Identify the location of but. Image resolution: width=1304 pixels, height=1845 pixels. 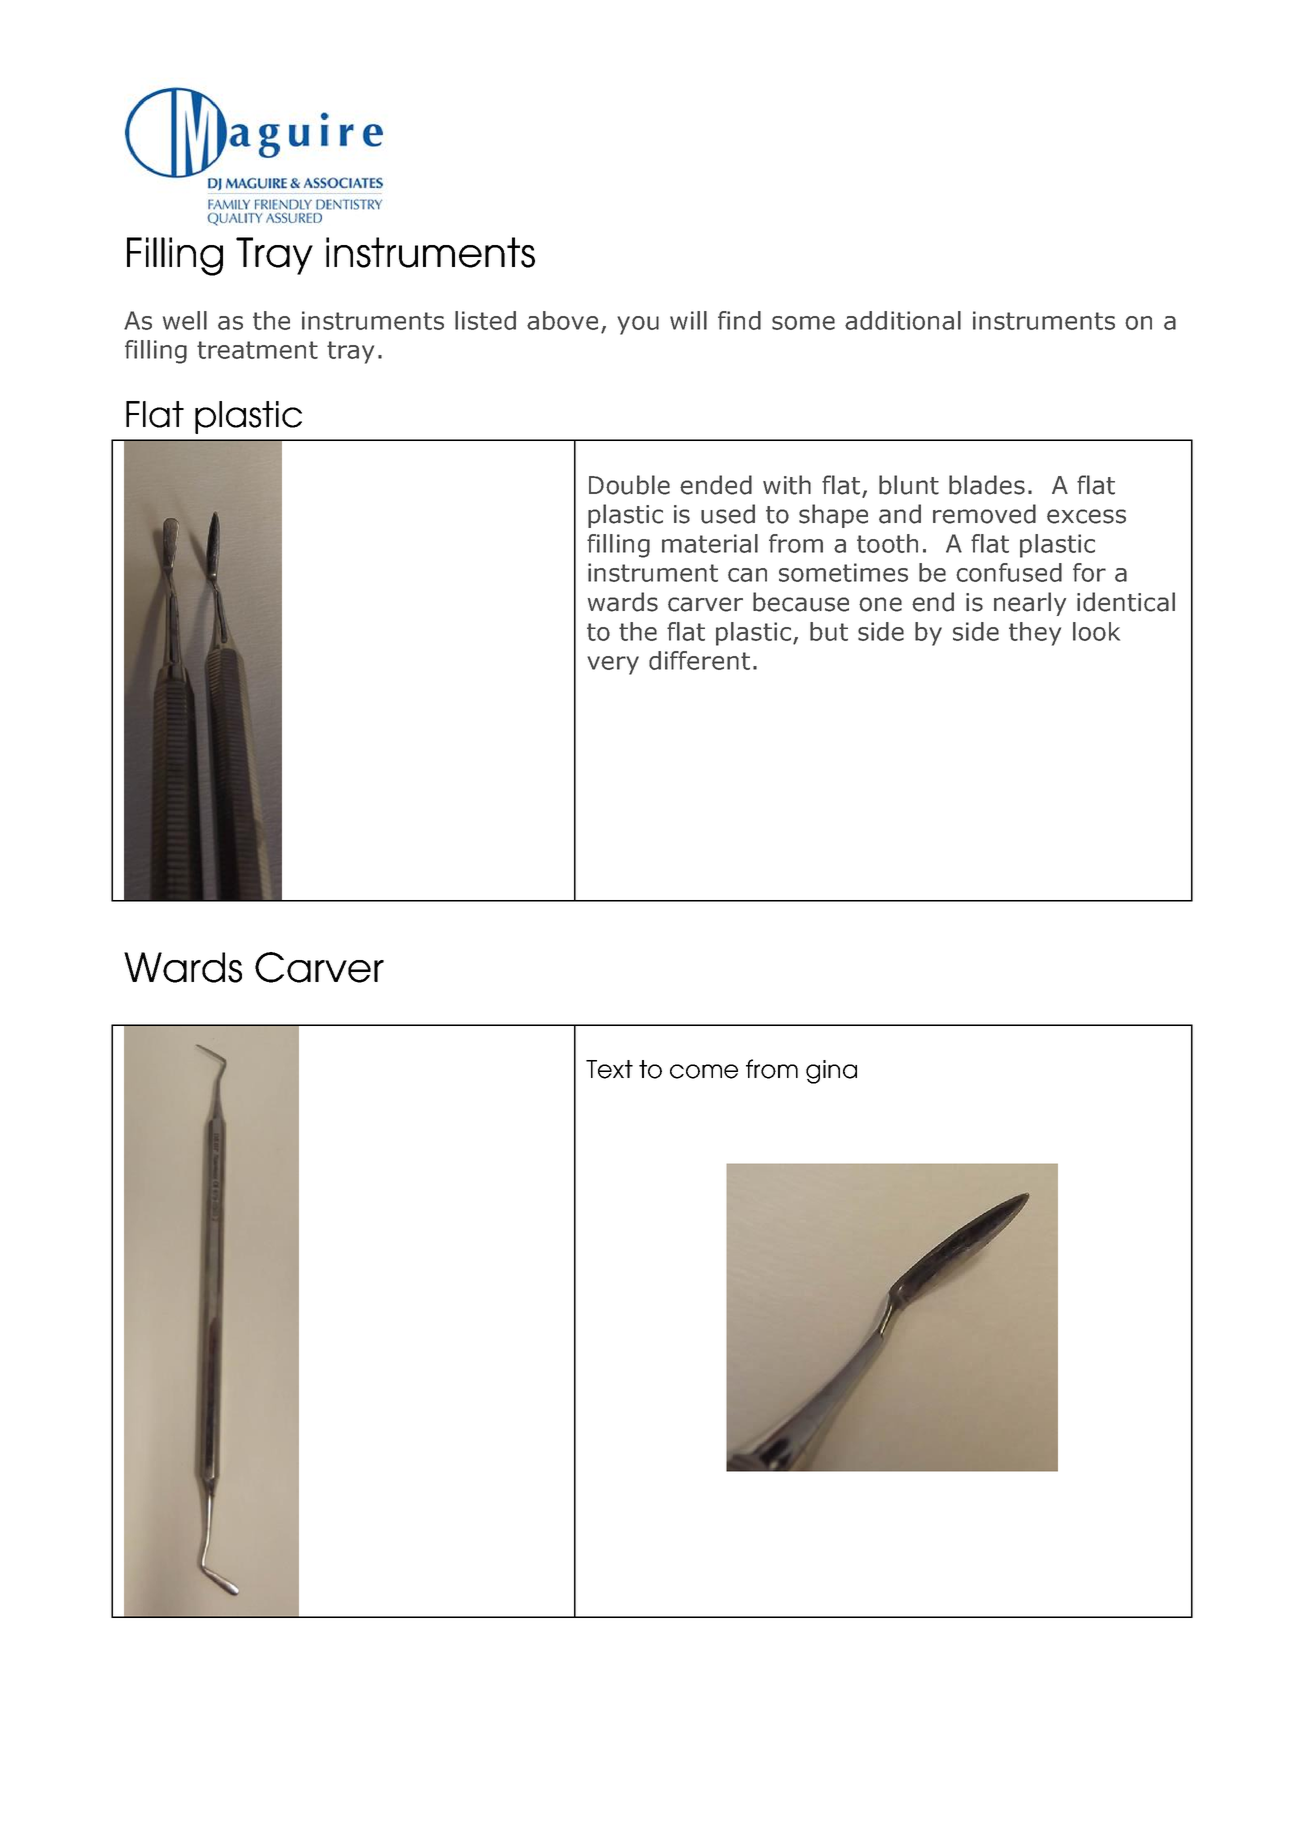
(829, 631).
